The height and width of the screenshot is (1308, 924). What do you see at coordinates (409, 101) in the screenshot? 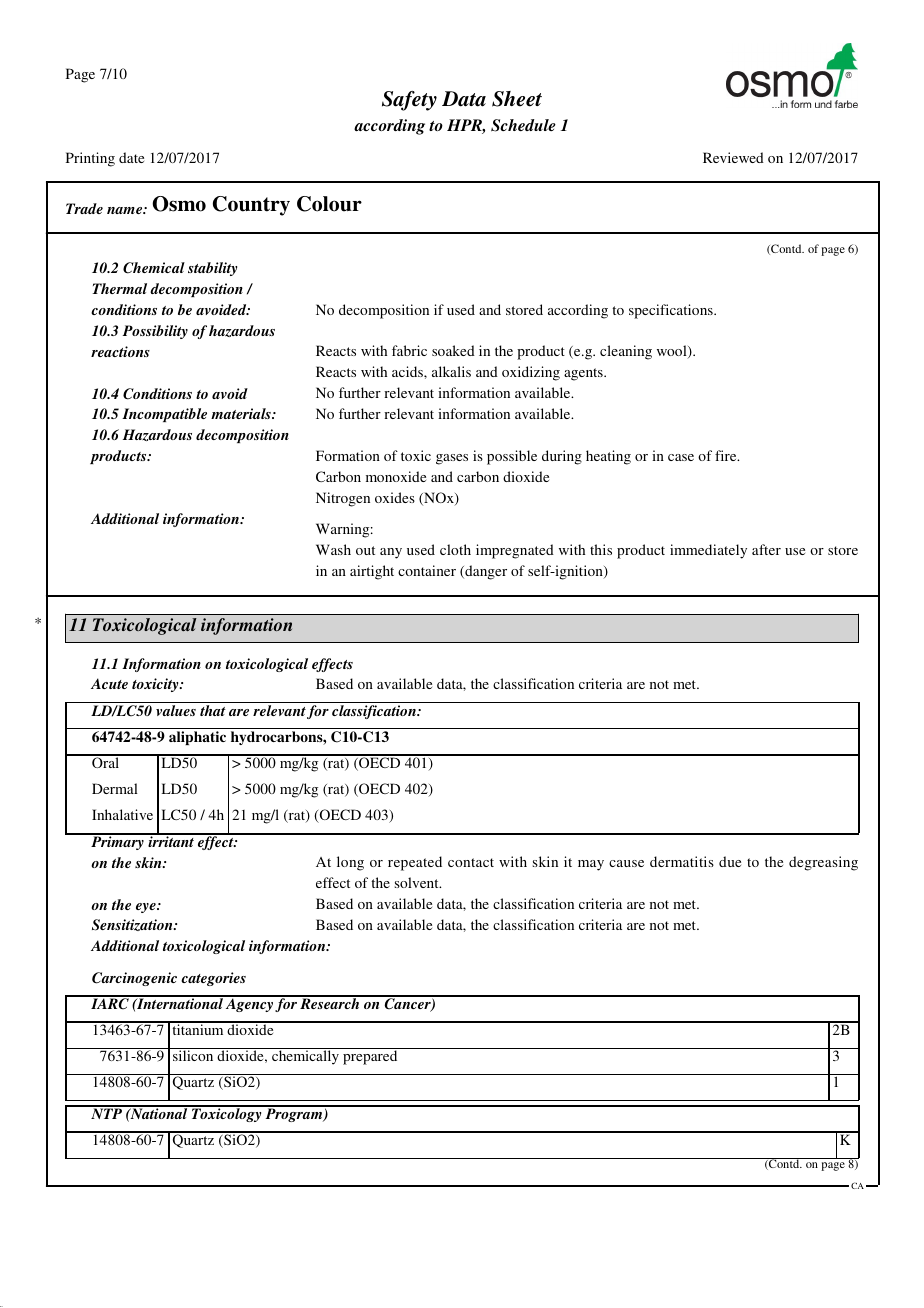
I see `Safety` at bounding box center [409, 101].
